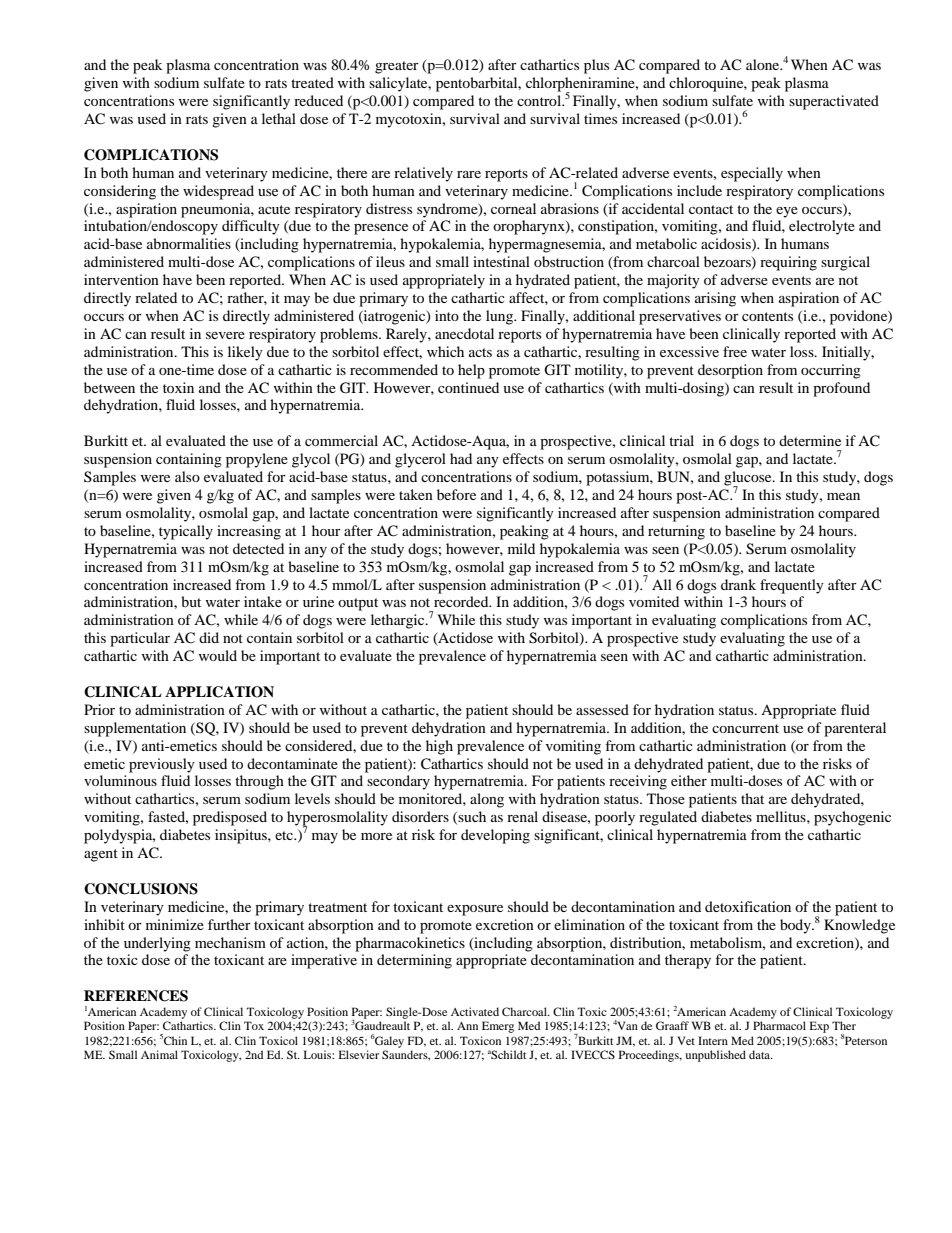 This screenshot has height=1233, width=952. What do you see at coordinates (464, 333) in the screenshot?
I see `anecdotal` at bounding box center [464, 333].
